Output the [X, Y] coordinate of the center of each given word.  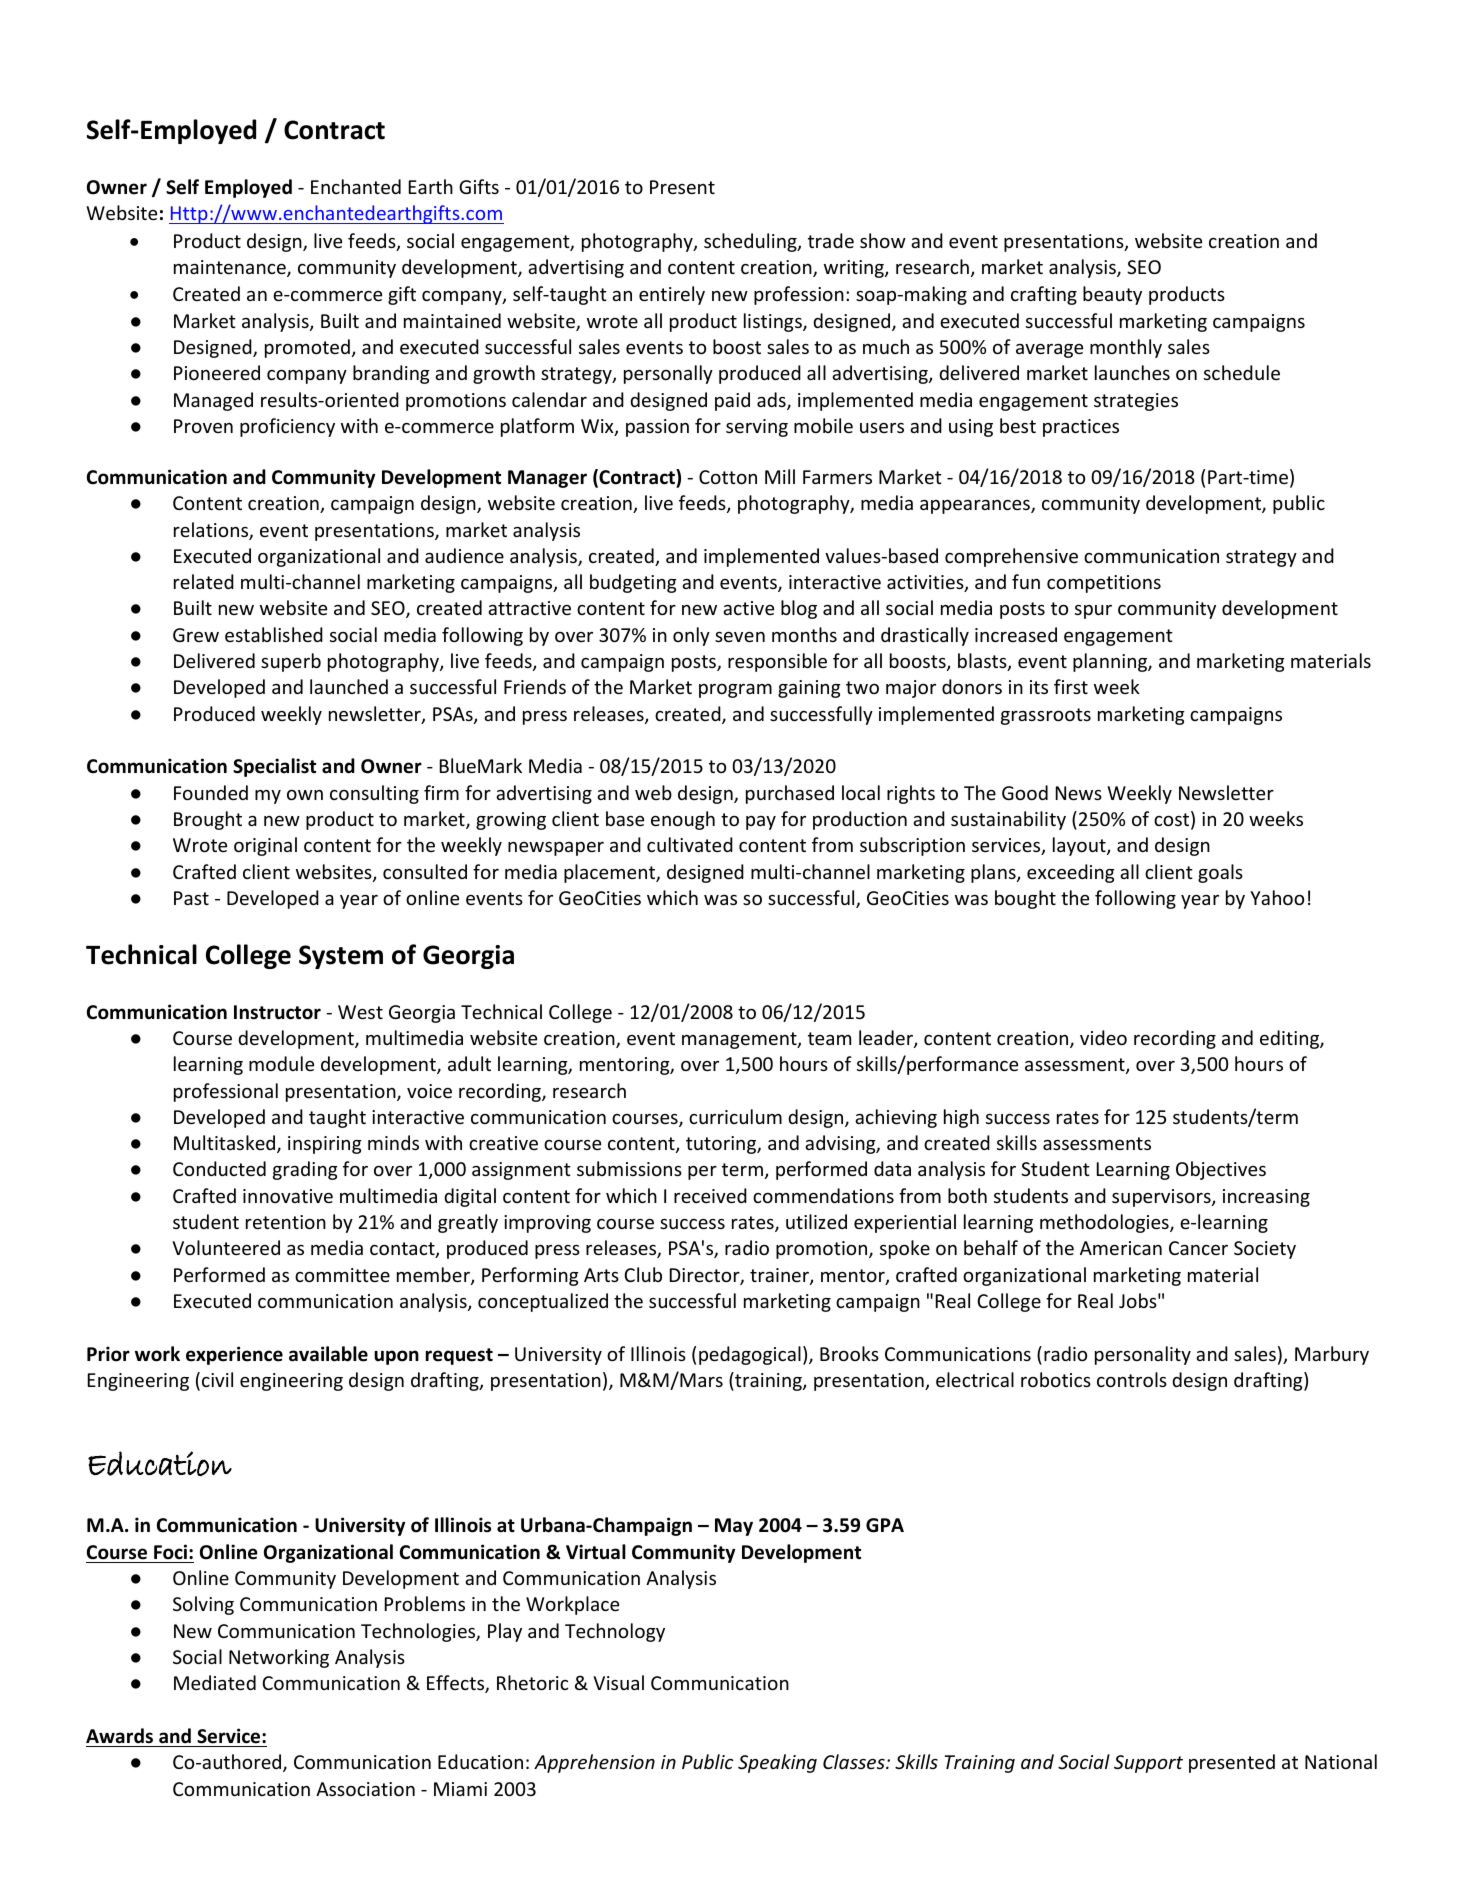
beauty [1112, 295]
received [710, 1195]
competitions [1104, 584]
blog [799, 609]
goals [1220, 873]
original [265, 846]
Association [365, 1789]
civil [217, 1379]
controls [1132, 1379]
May [734, 1527]
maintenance [231, 268]
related [204, 581]
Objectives [1221, 1170]
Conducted [219, 1168]
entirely [672, 295]
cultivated [690, 844]
